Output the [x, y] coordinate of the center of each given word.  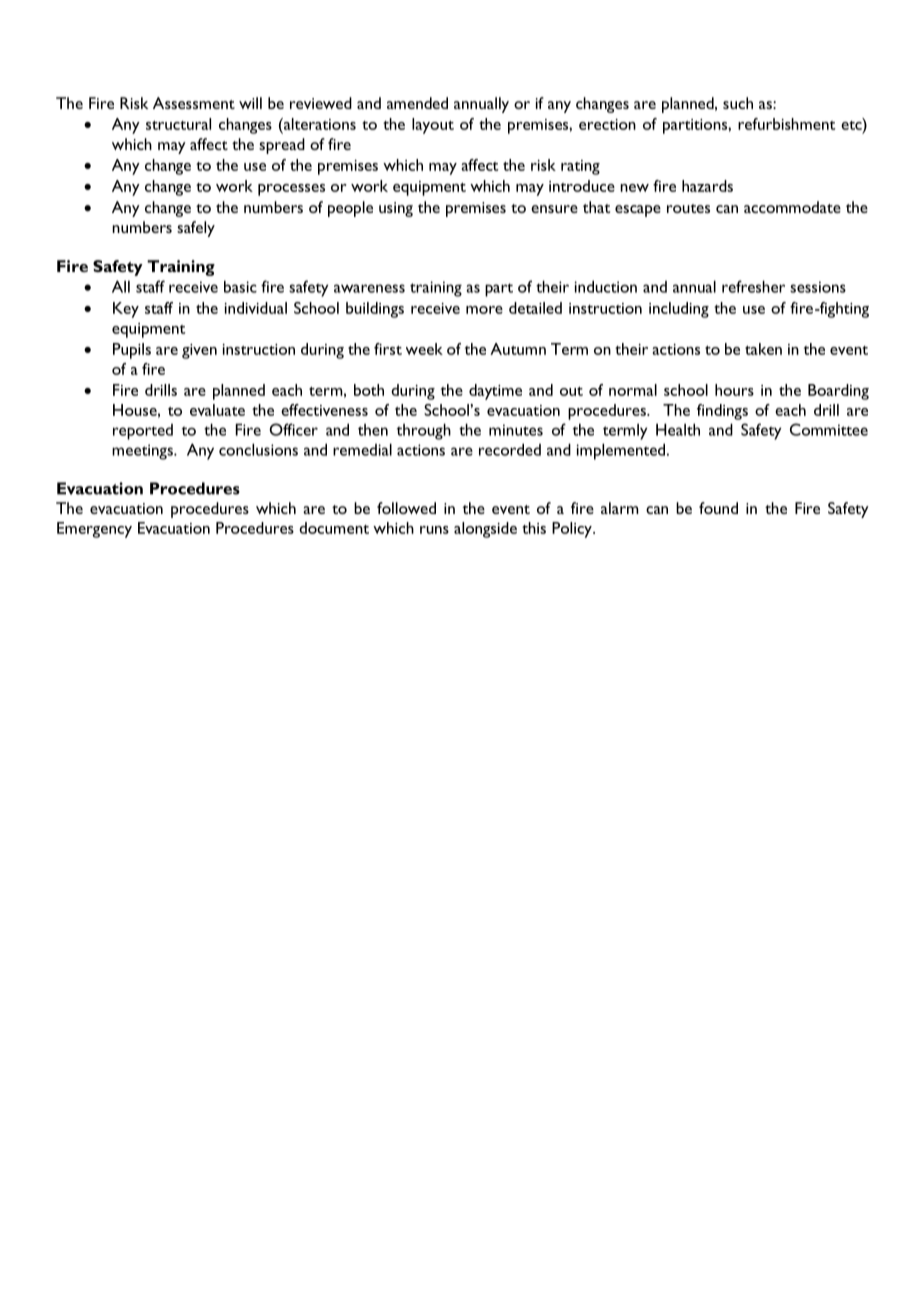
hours [734, 390]
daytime [495, 392]
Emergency [94, 530]
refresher [753, 286]
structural [178, 124]
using [396, 209]
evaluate [217, 410]
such [738, 103]
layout [433, 126]
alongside [485, 530]
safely [196, 229]
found [718, 508]
